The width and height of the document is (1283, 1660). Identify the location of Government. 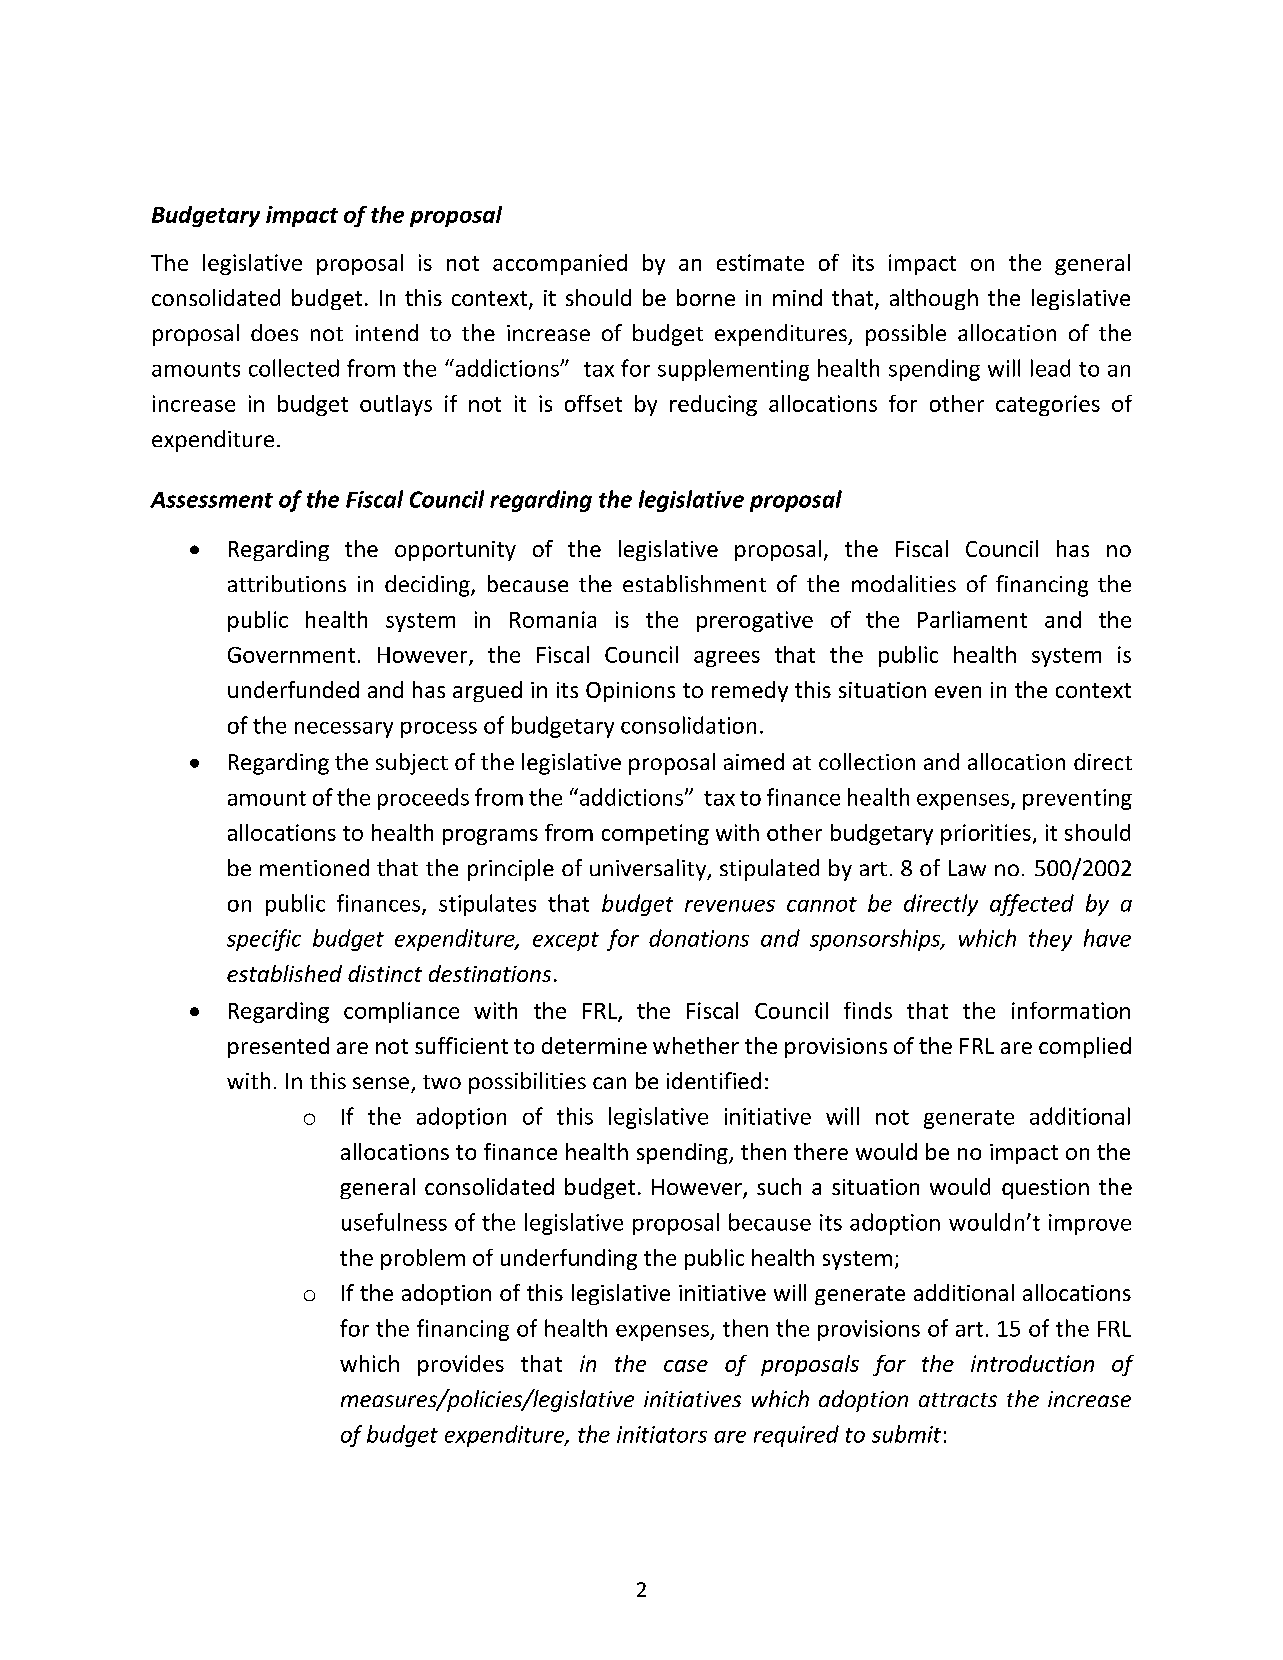
(291, 655).
